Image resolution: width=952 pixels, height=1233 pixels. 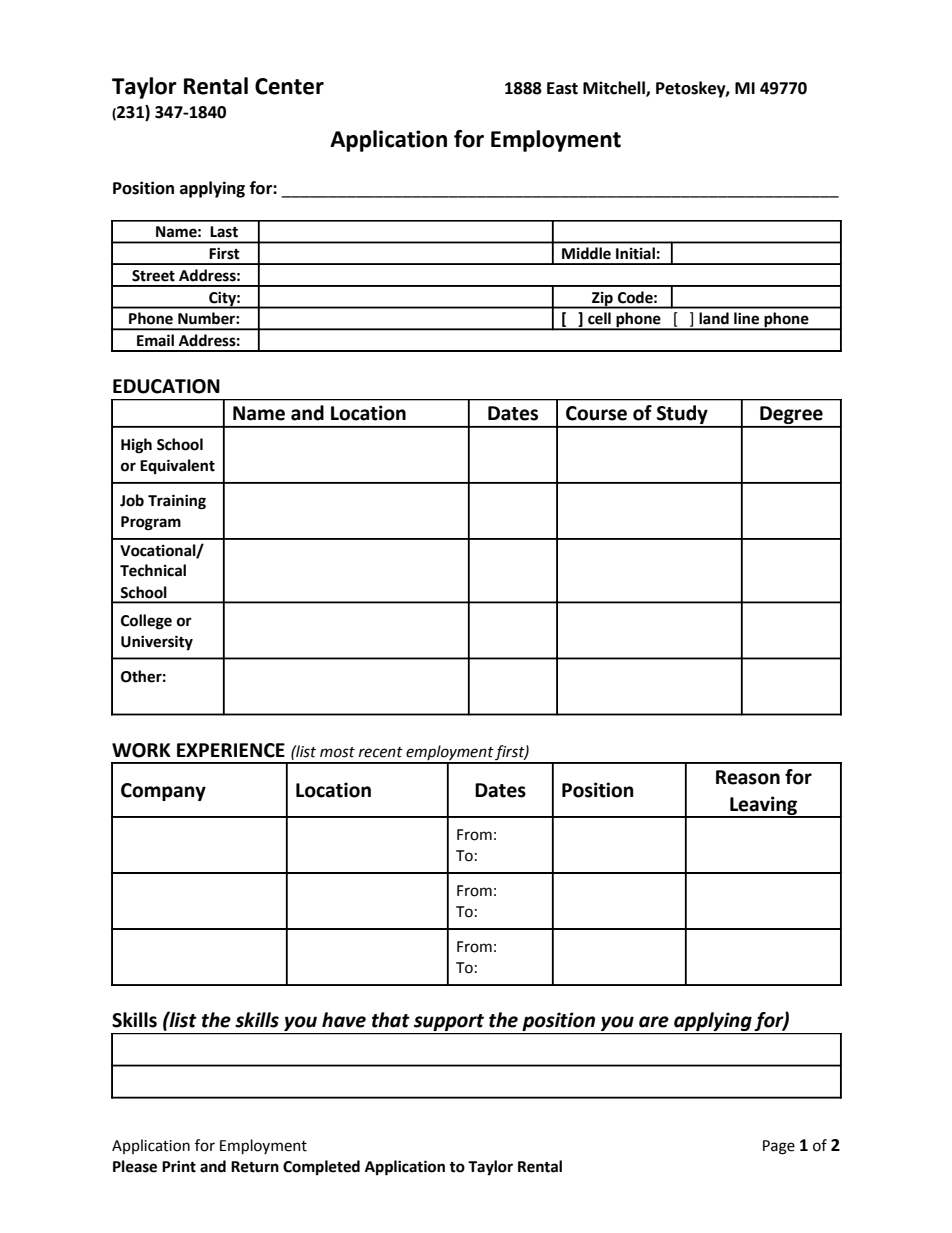 What do you see at coordinates (779, 1147) in the screenshot?
I see `Page` at bounding box center [779, 1147].
